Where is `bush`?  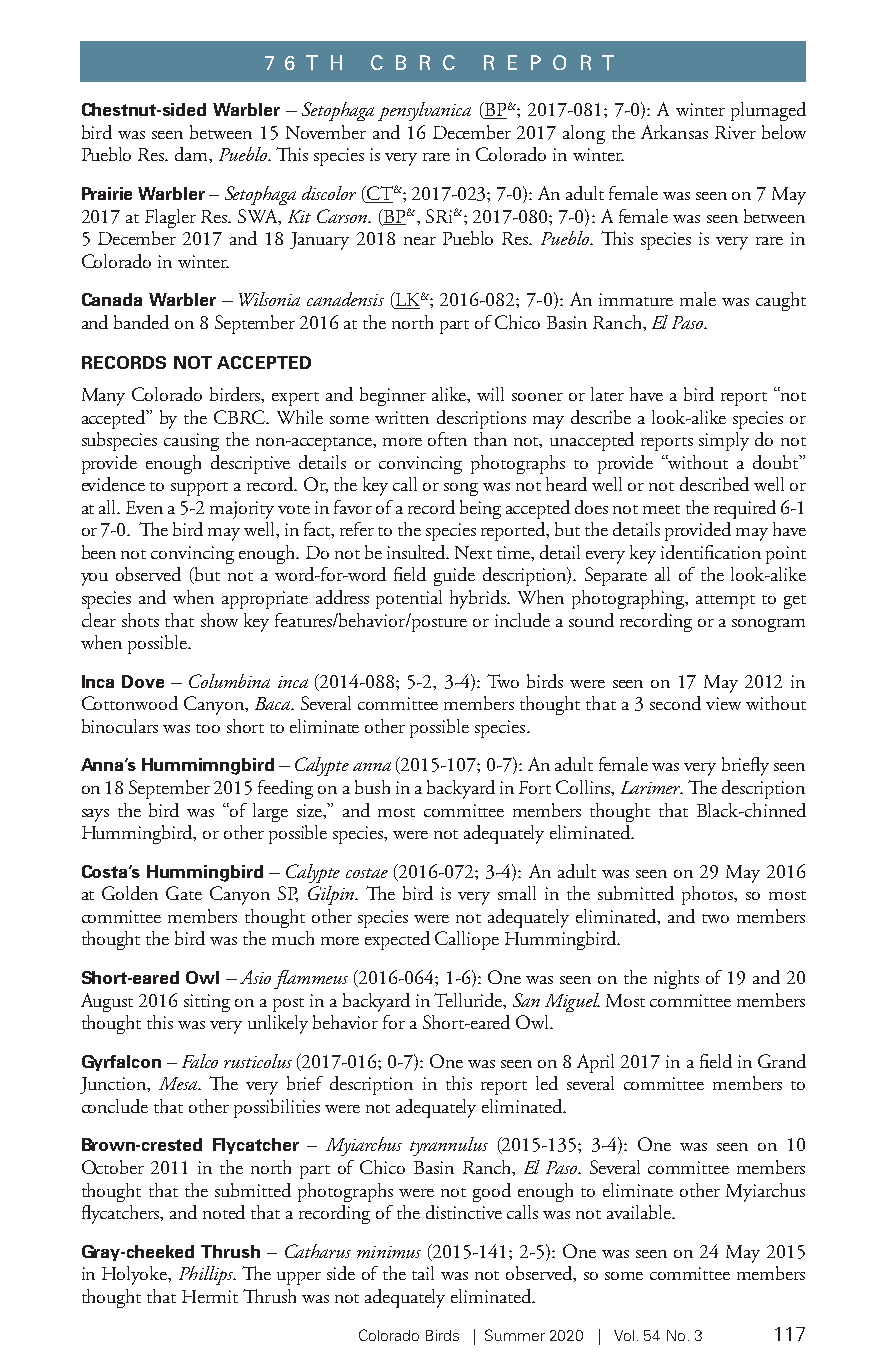
bush is located at coordinates (372, 787).
